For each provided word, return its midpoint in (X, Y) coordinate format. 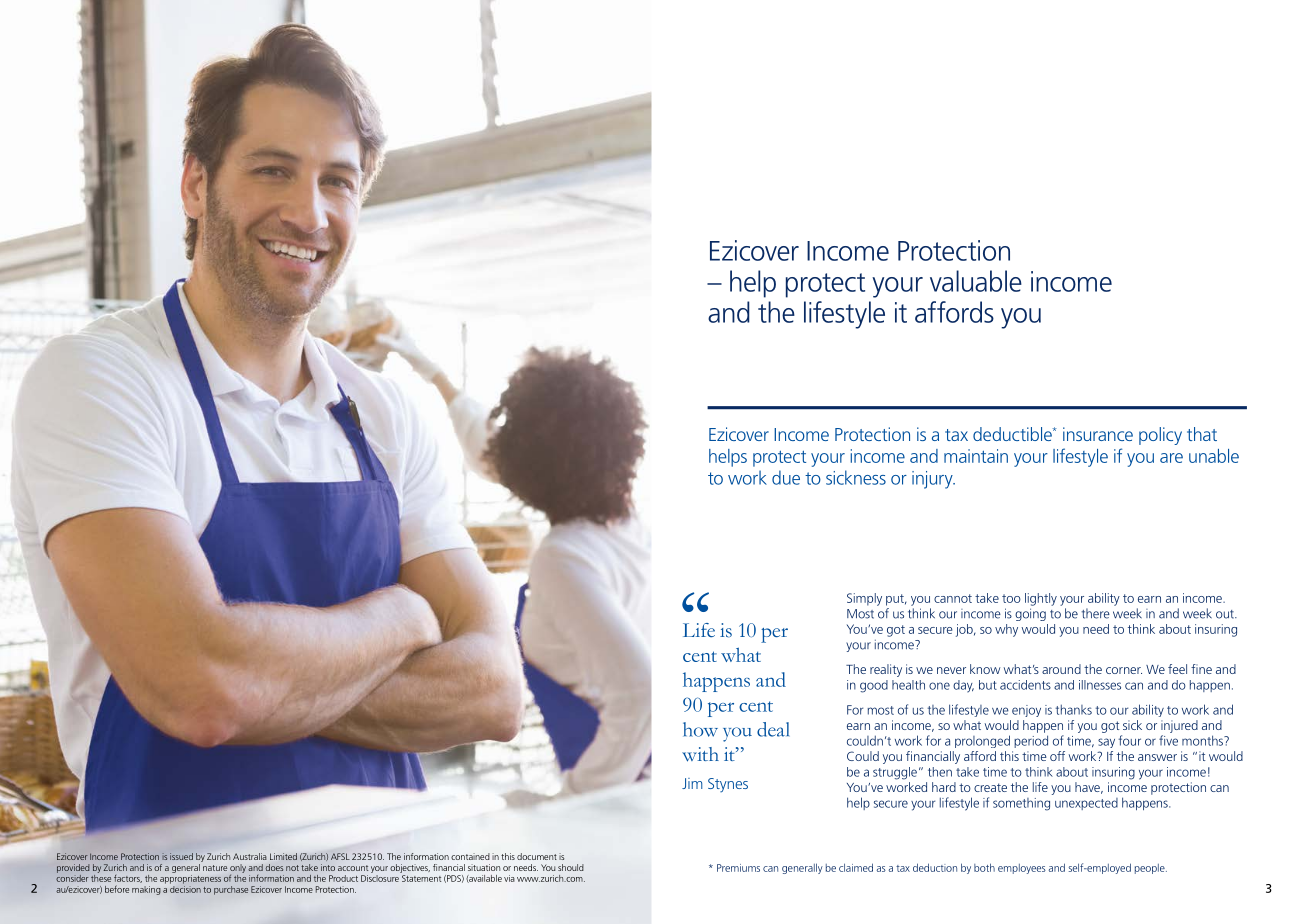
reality (886, 670)
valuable (976, 281)
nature (215, 868)
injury (933, 480)
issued (181, 856)
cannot (953, 598)
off (1057, 756)
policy (1160, 436)
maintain (976, 456)
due (786, 477)
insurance (1098, 434)
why (1006, 630)
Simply (864, 599)
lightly (1041, 599)
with (700, 754)
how (700, 729)
